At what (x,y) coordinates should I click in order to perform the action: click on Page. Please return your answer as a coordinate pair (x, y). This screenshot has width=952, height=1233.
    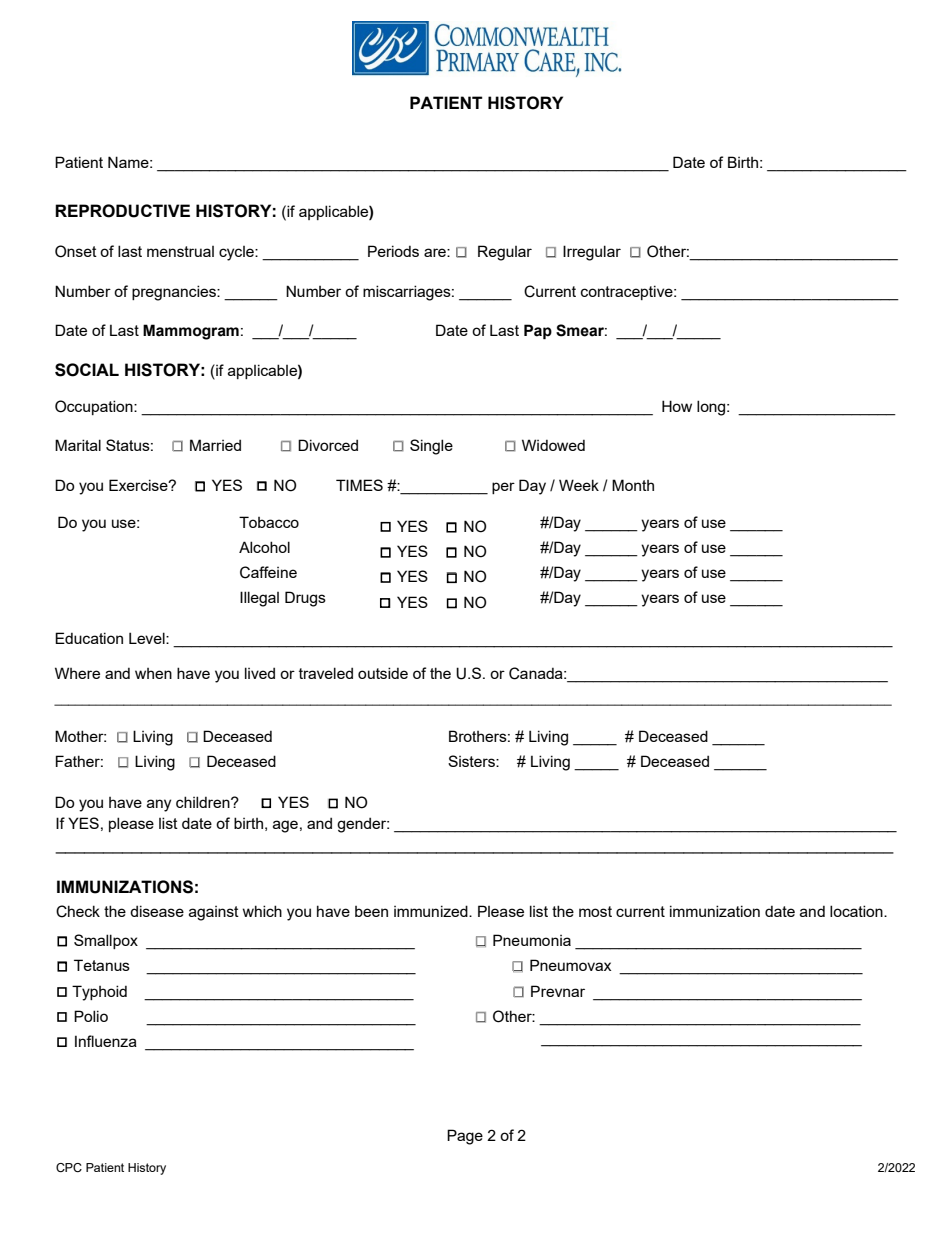
    Looking at the image, I should click on (465, 1137).
